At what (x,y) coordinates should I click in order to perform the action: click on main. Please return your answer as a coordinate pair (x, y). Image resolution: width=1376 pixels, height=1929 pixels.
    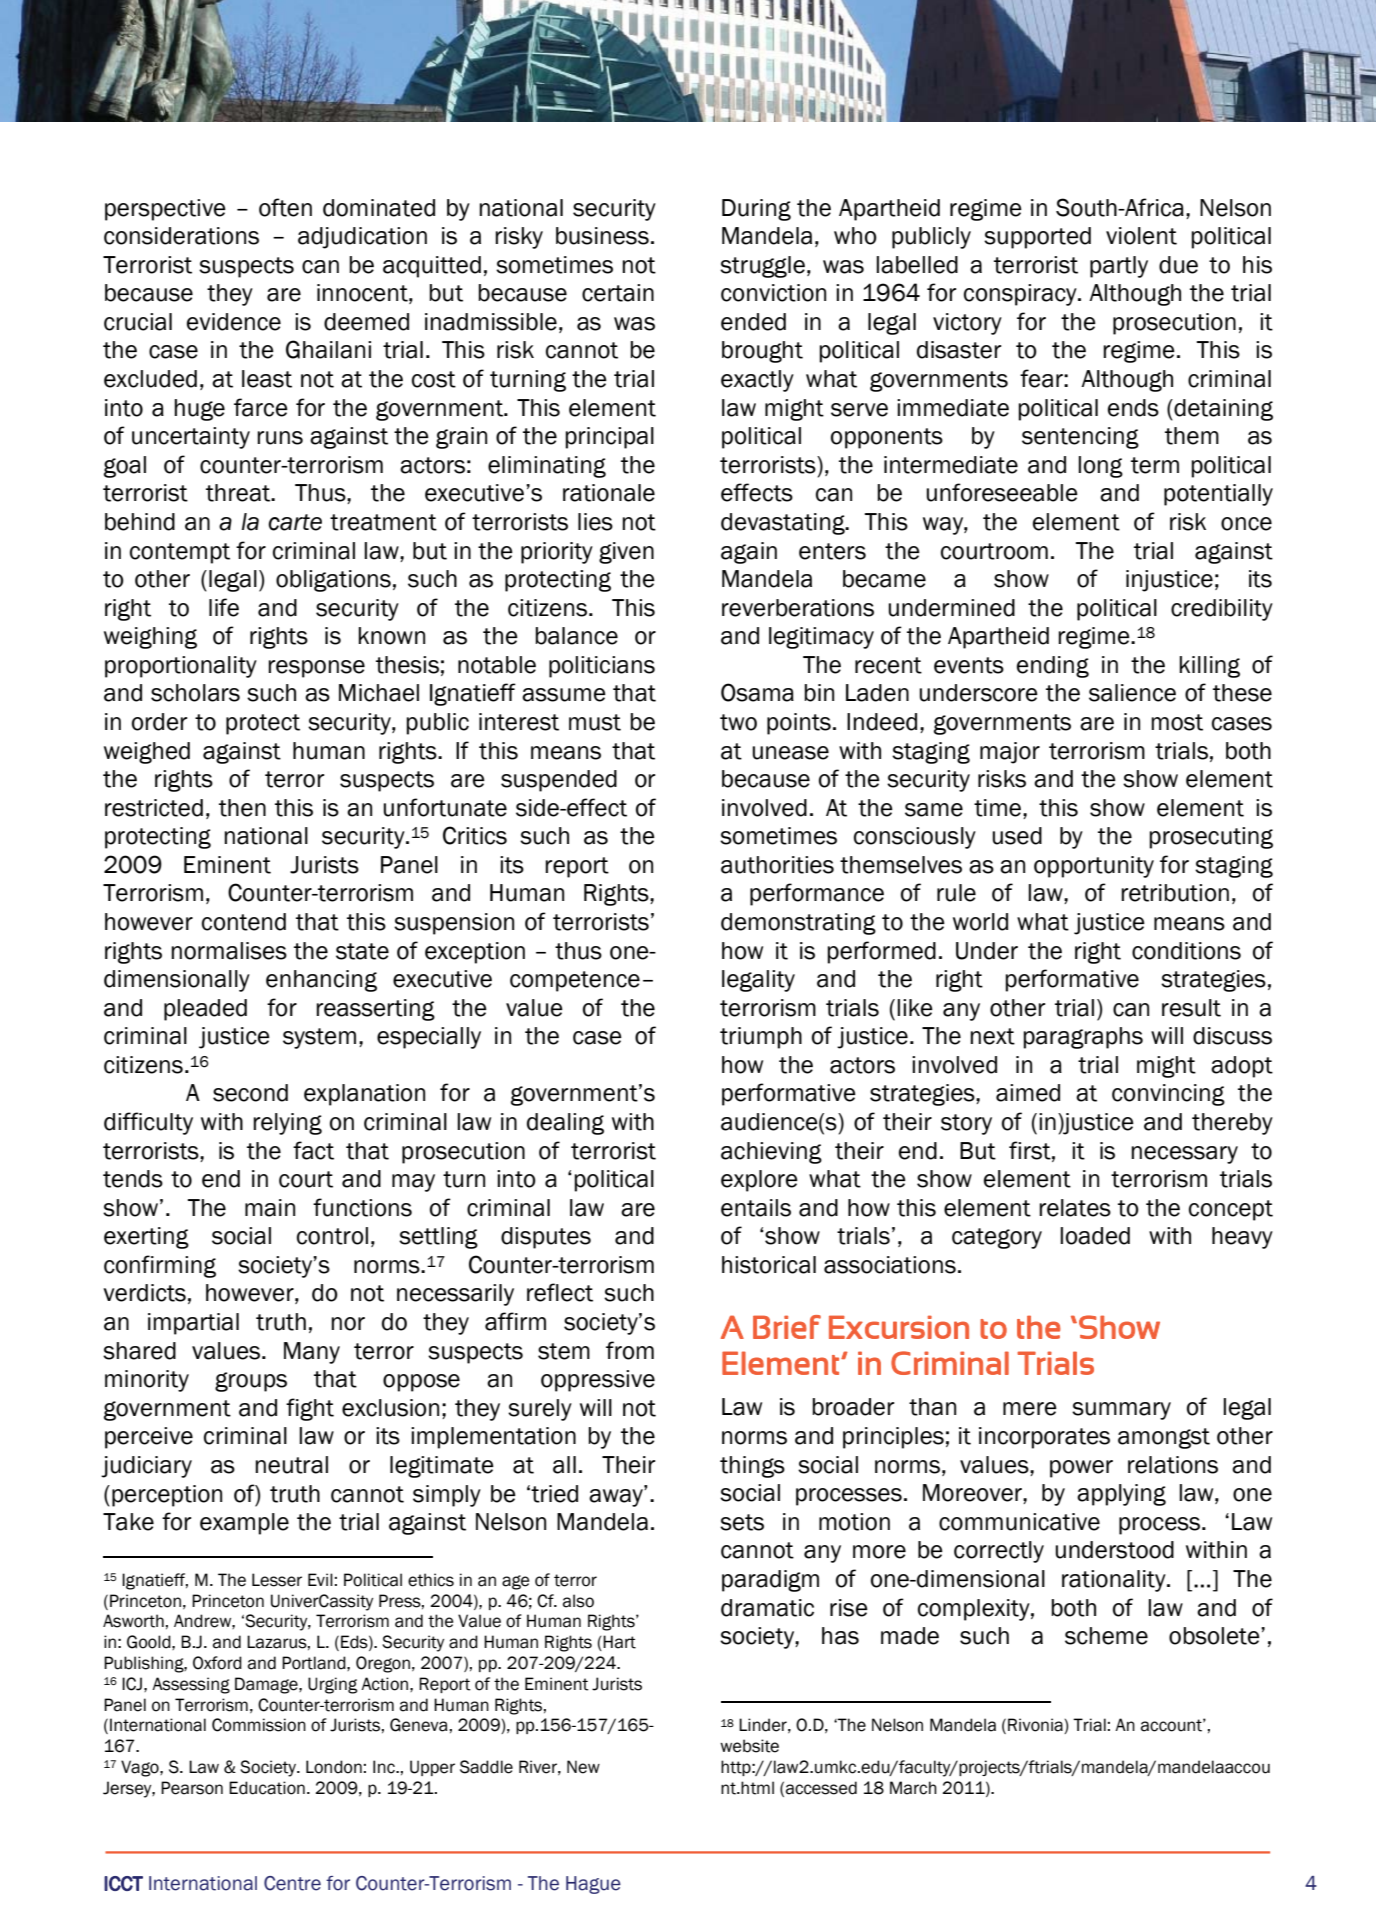
    Looking at the image, I should click on (270, 1208).
